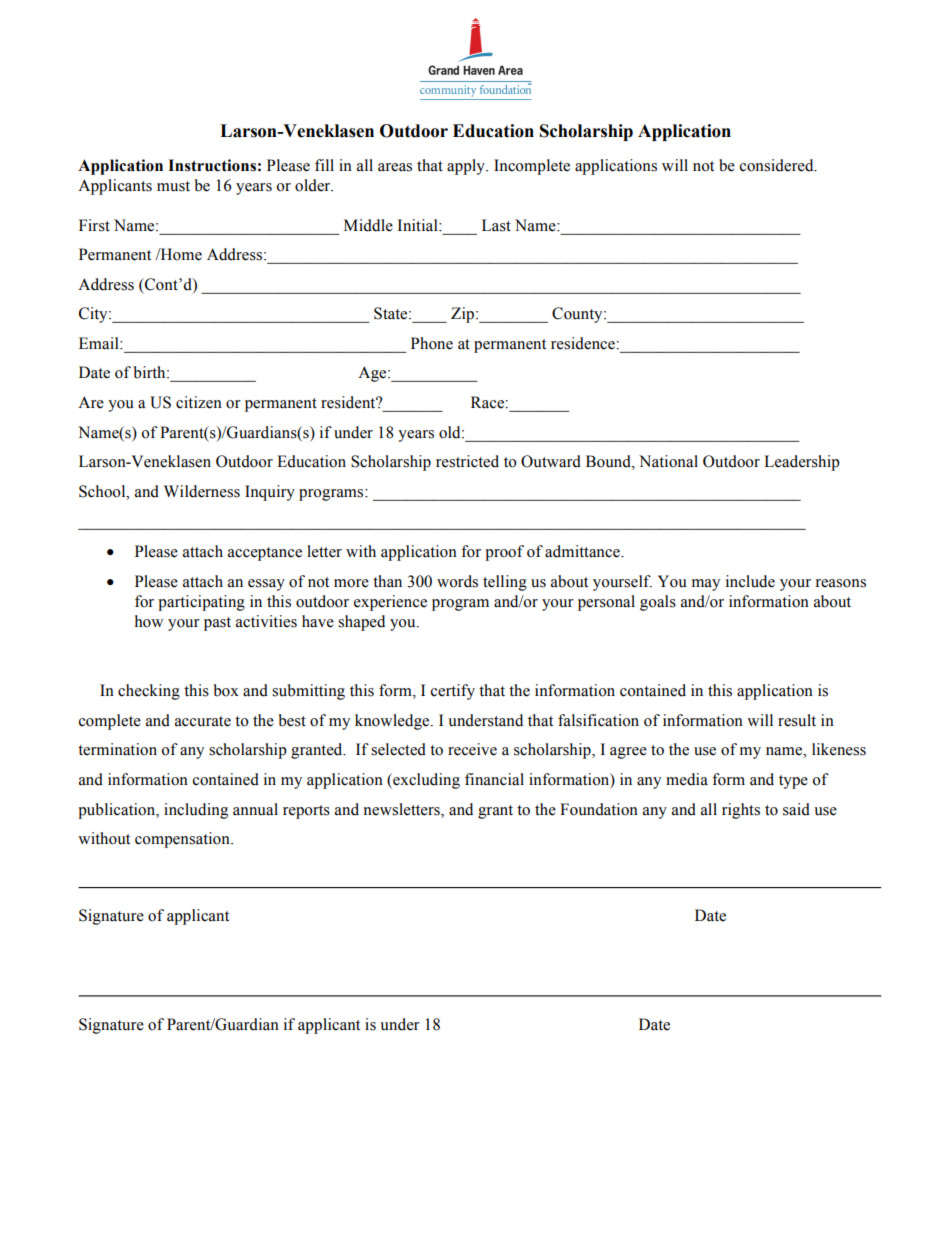 The height and width of the screenshot is (1233, 952). I want to click on Wilderness, so click(202, 491).
